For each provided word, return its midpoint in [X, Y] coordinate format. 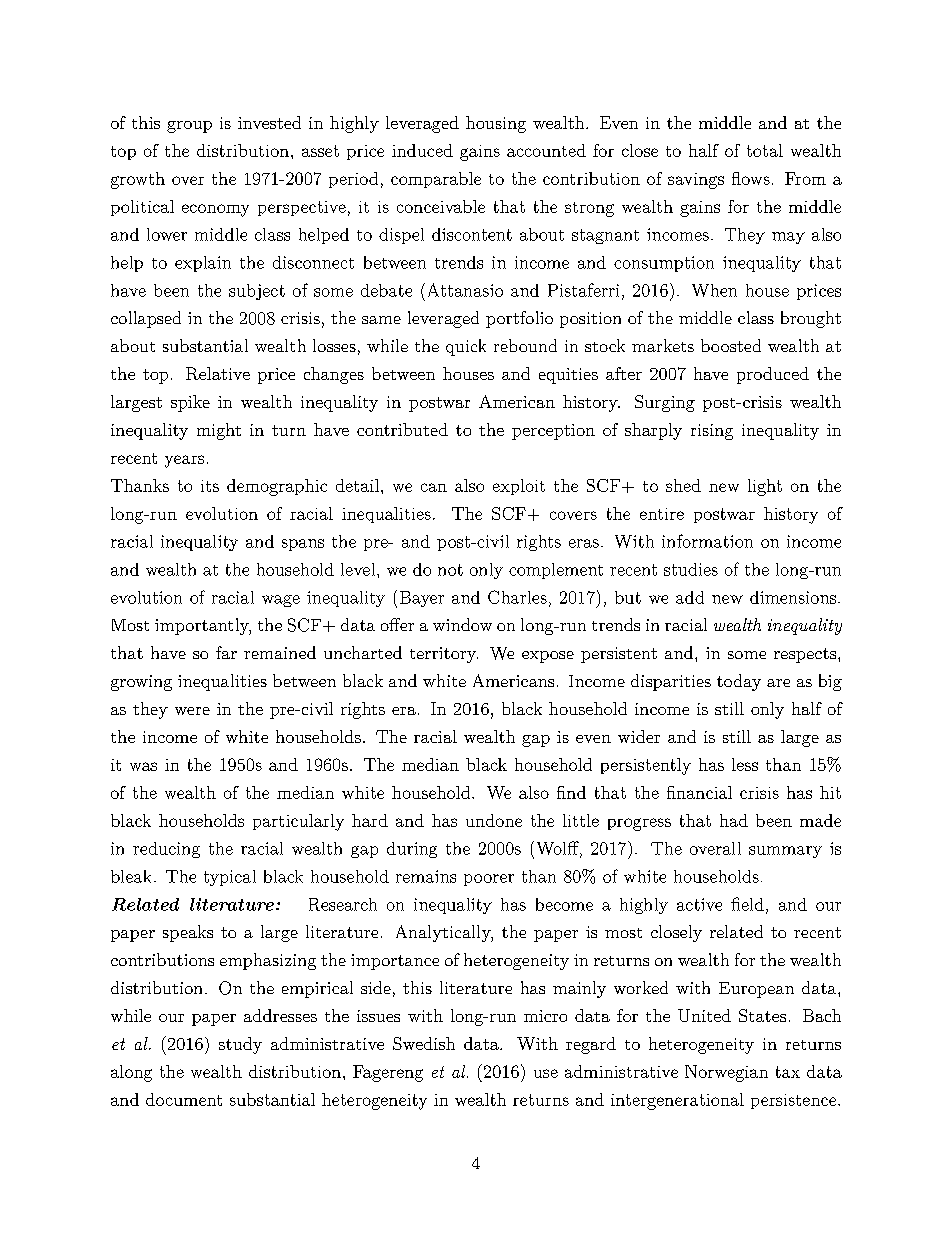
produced [773, 375]
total [765, 150]
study [240, 1045]
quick [466, 347]
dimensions [793, 597]
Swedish [424, 1043]
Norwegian [726, 1073]
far [226, 652]
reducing [166, 850]
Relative [218, 373]
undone [494, 820]
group [189, 127]
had [734, 820]
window [462, 624]
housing [496, 124]
